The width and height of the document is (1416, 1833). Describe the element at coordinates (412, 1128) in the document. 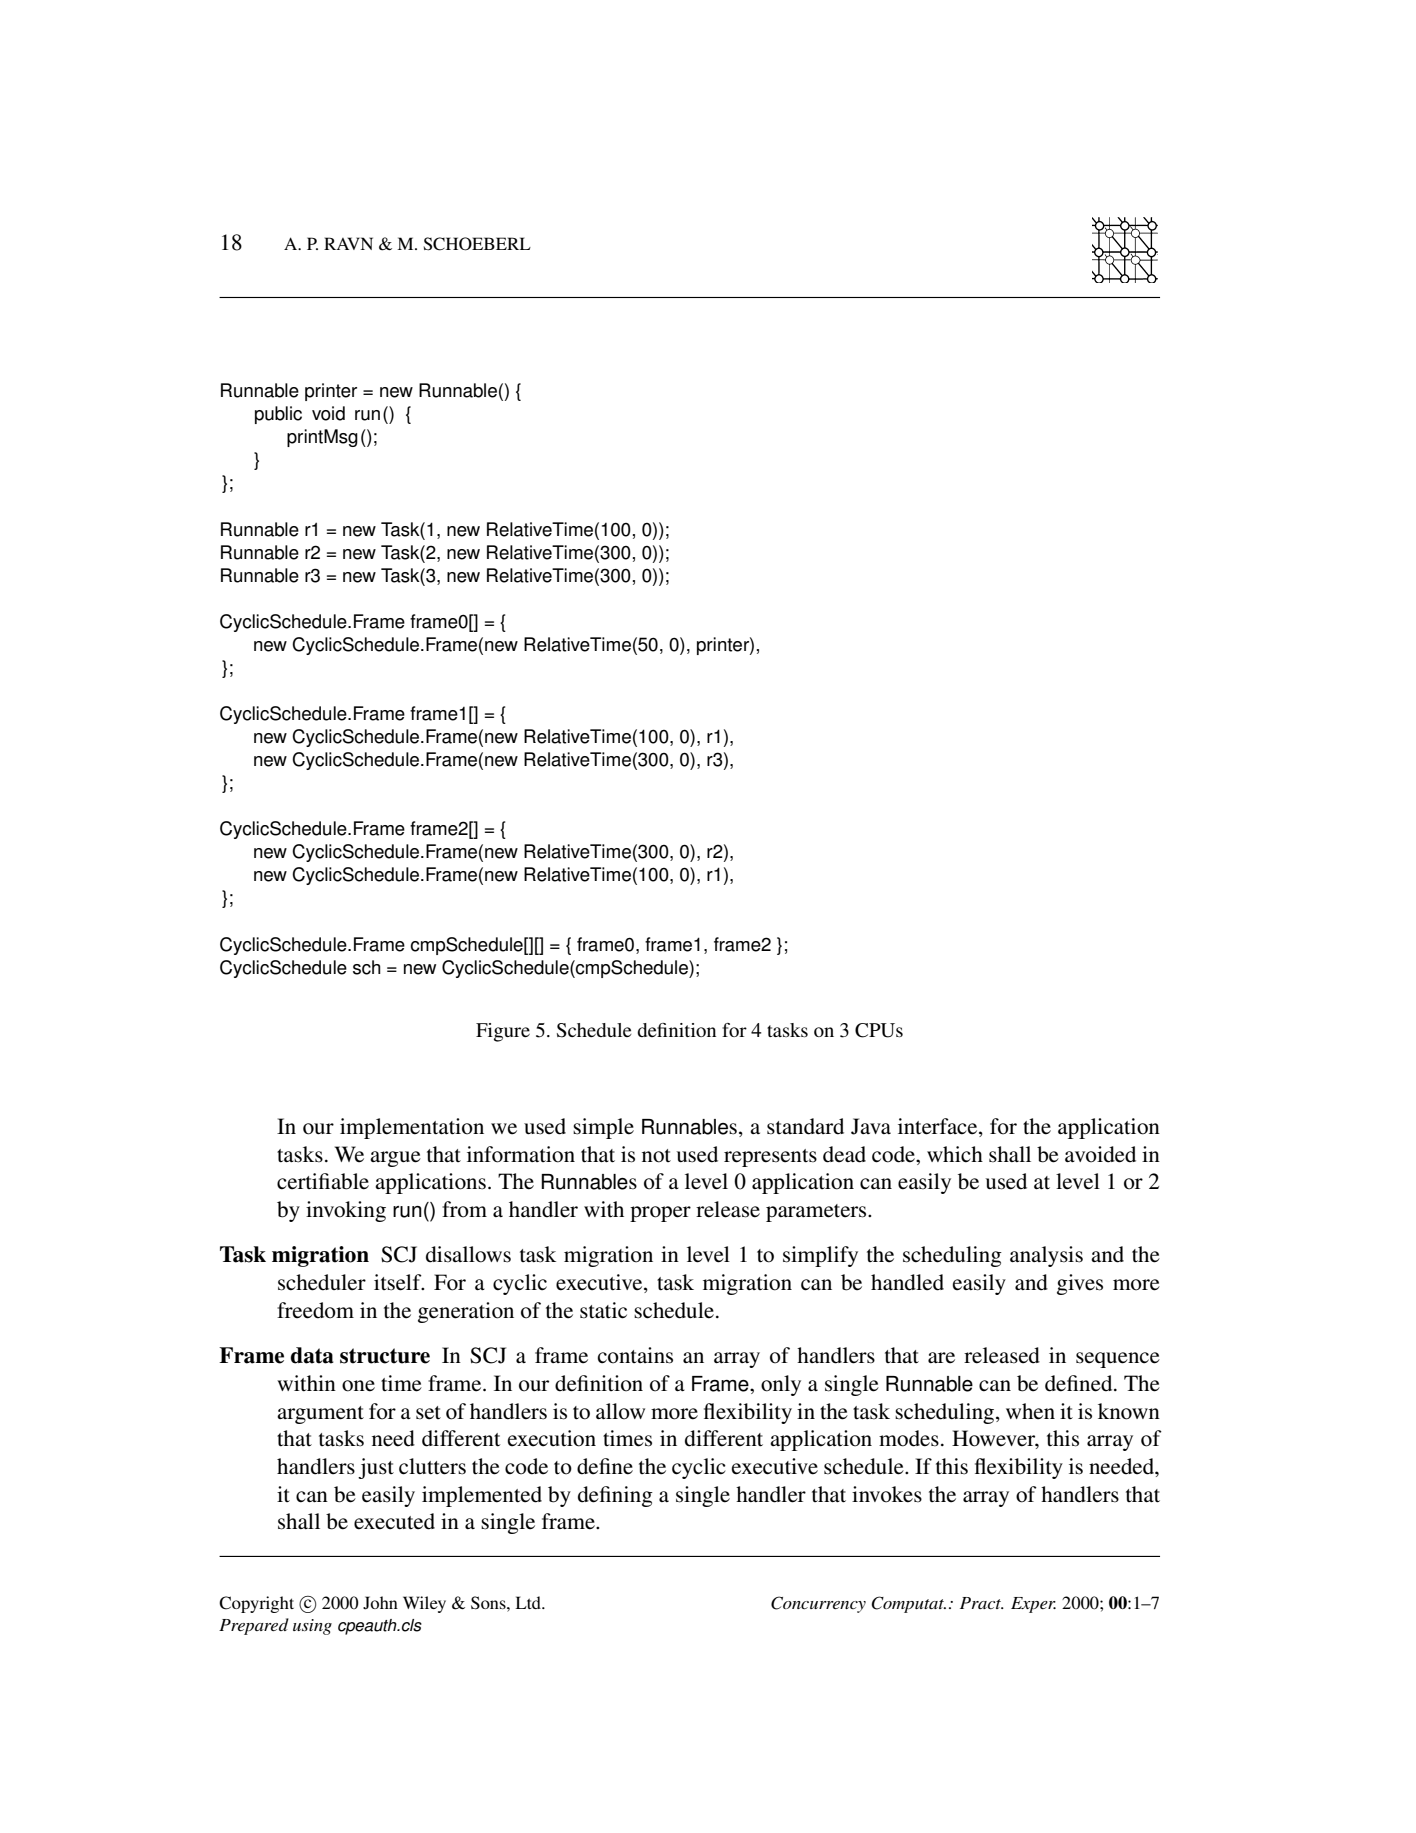

I see `implementation` at that location.
